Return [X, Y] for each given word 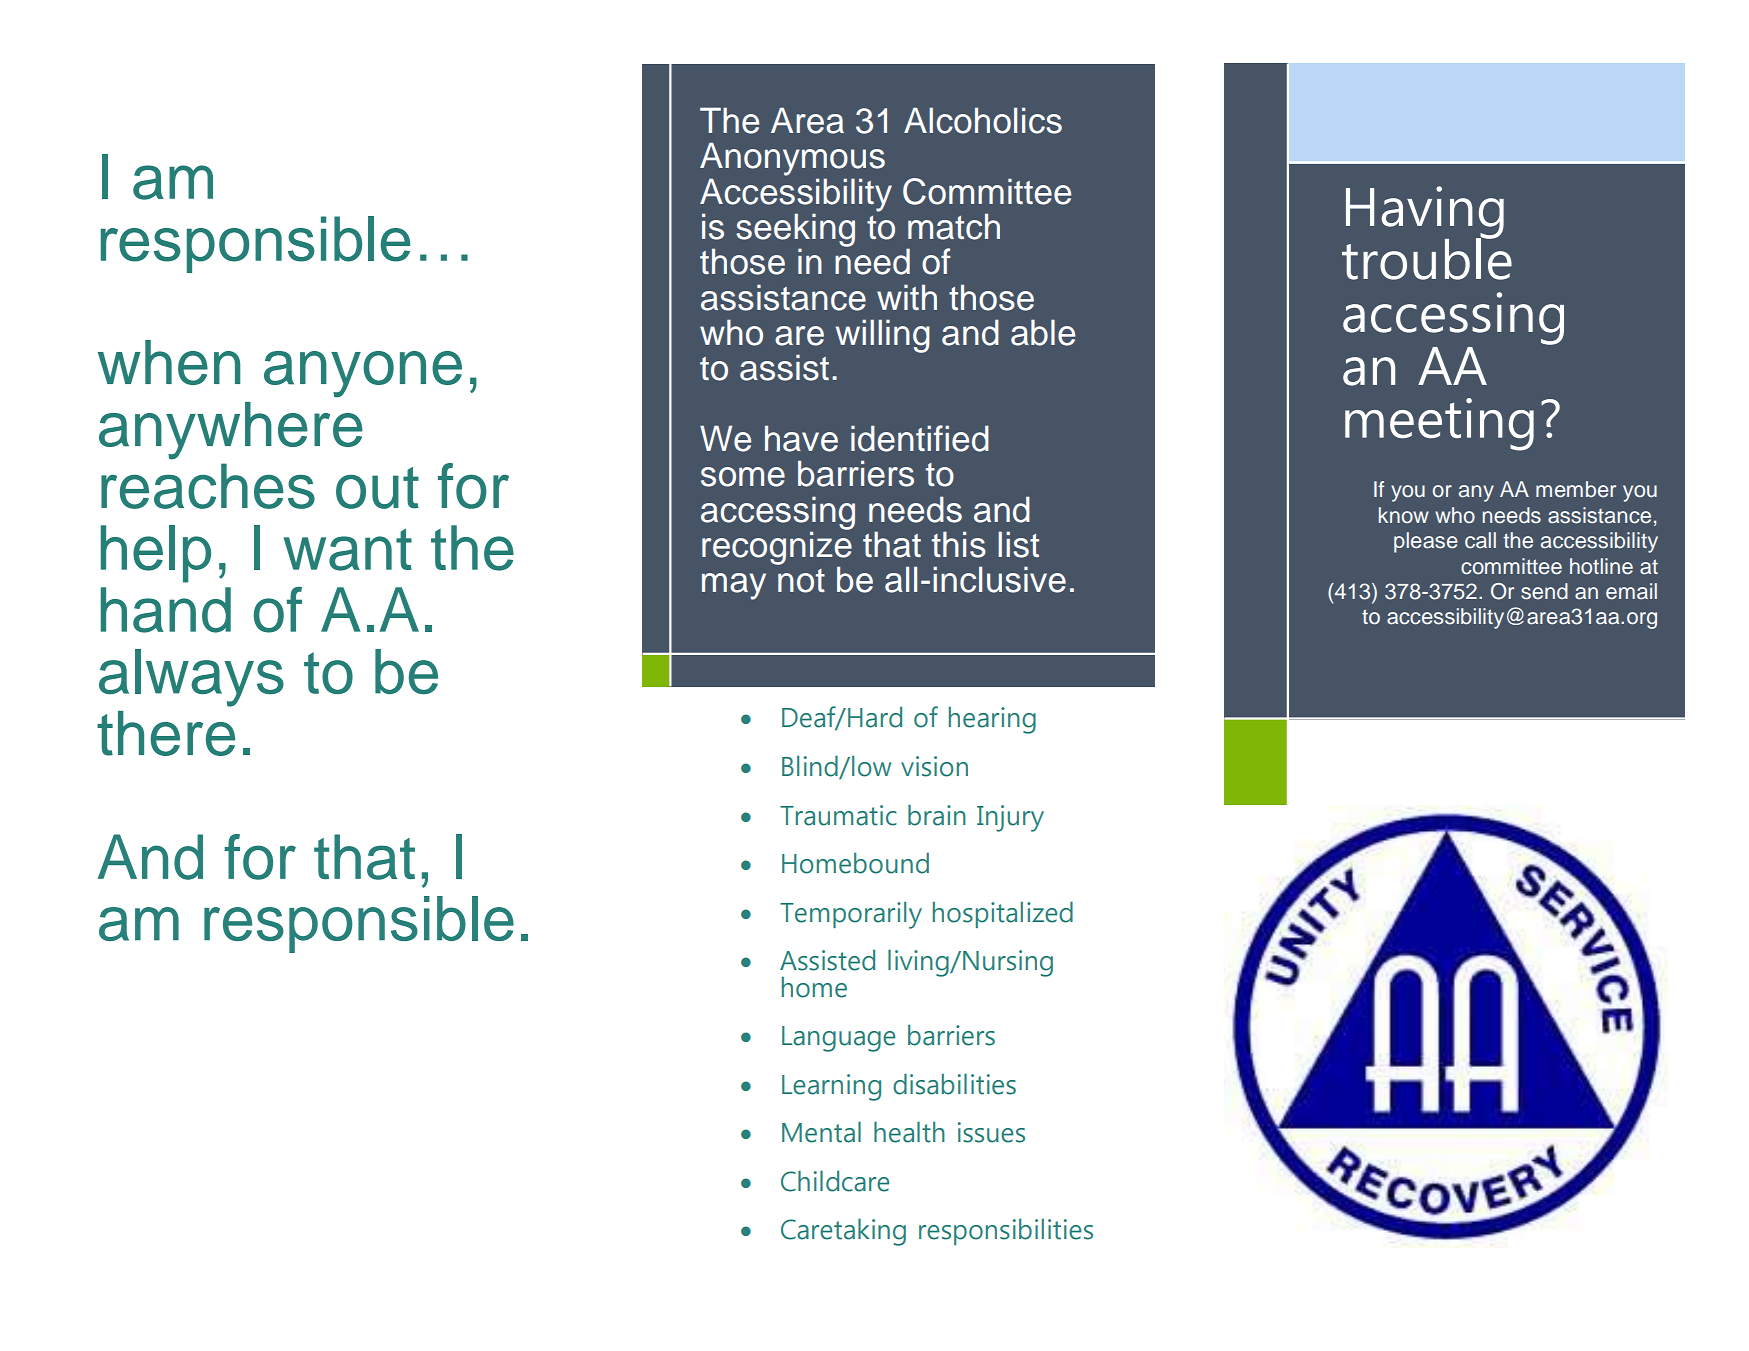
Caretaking [843, 1232]
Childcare [835, 1181]
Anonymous [792, 159]
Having [1425, 213]
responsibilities [1006, 1231]
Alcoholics [983, 120]
